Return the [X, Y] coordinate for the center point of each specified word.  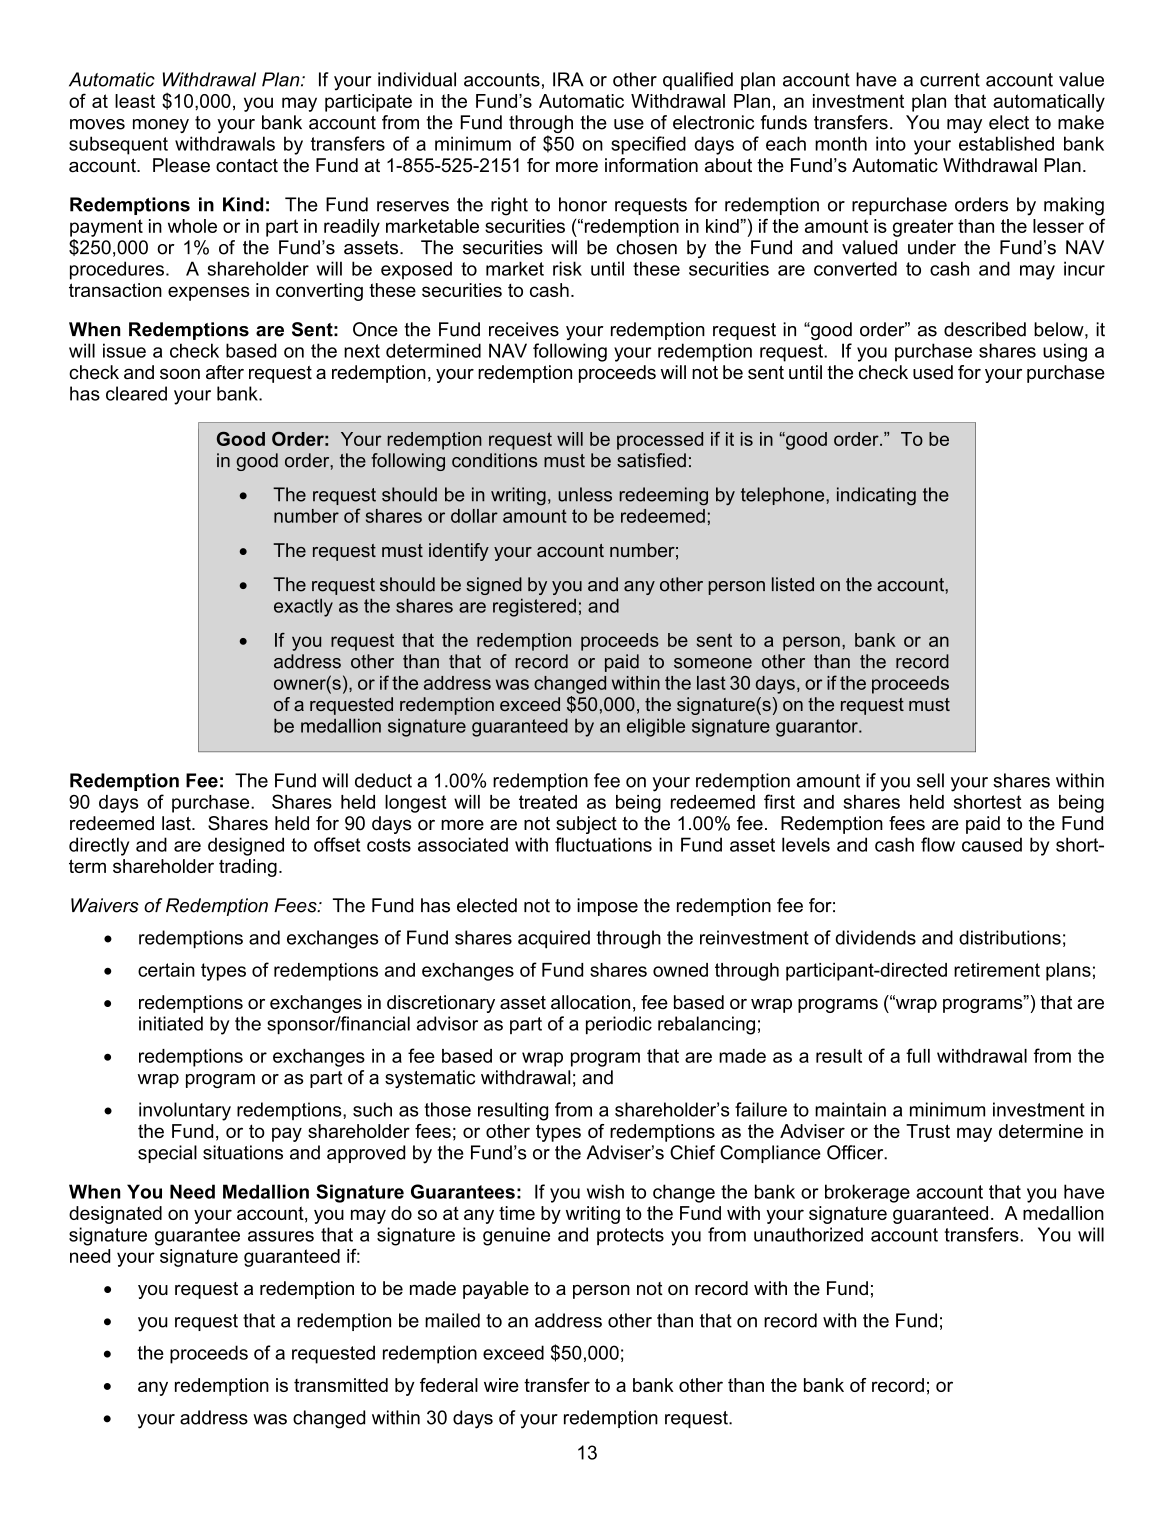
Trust [928, 1131]
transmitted [341, 1385]
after [225, 372]
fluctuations [603, 844]
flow [938, 844]
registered [534, 607]
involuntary [185, 1111]
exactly [303, 607]
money [161, 126]
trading [248, 868]
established [1006, 143]
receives [524, 329]
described [985, 329]
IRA [568, 79]
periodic [619, 1025]
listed [793, 584]
